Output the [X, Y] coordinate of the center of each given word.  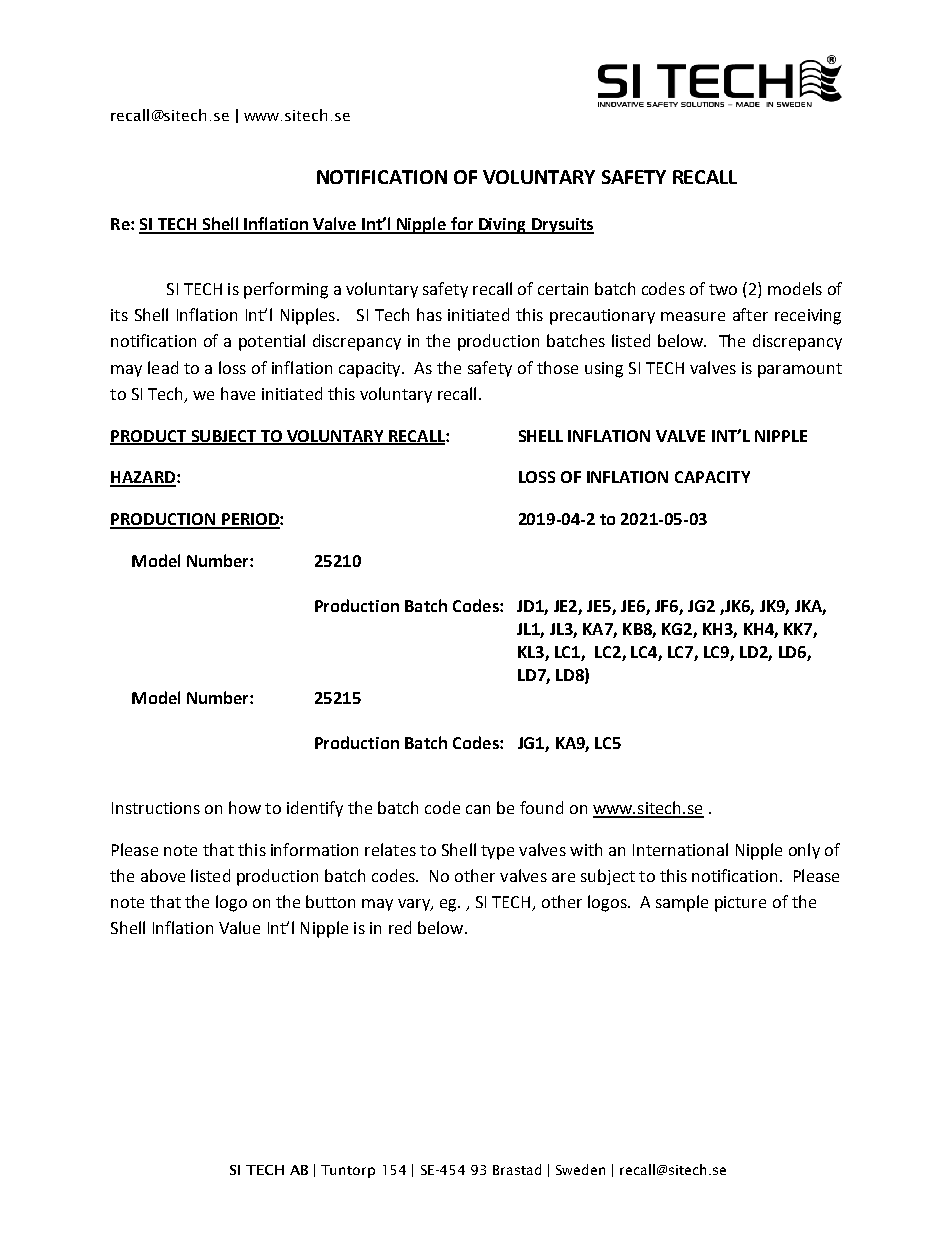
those [557, 367]
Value [239, 927]
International [680, 849]
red [400, 927]
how [245, 807]
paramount [800, 370]
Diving [502, 226]
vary [415, 905]
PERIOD [250, 520]
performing [286, 290]
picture [740, 904]
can [478, 809]
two [723, 289]
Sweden [580, 1169]
